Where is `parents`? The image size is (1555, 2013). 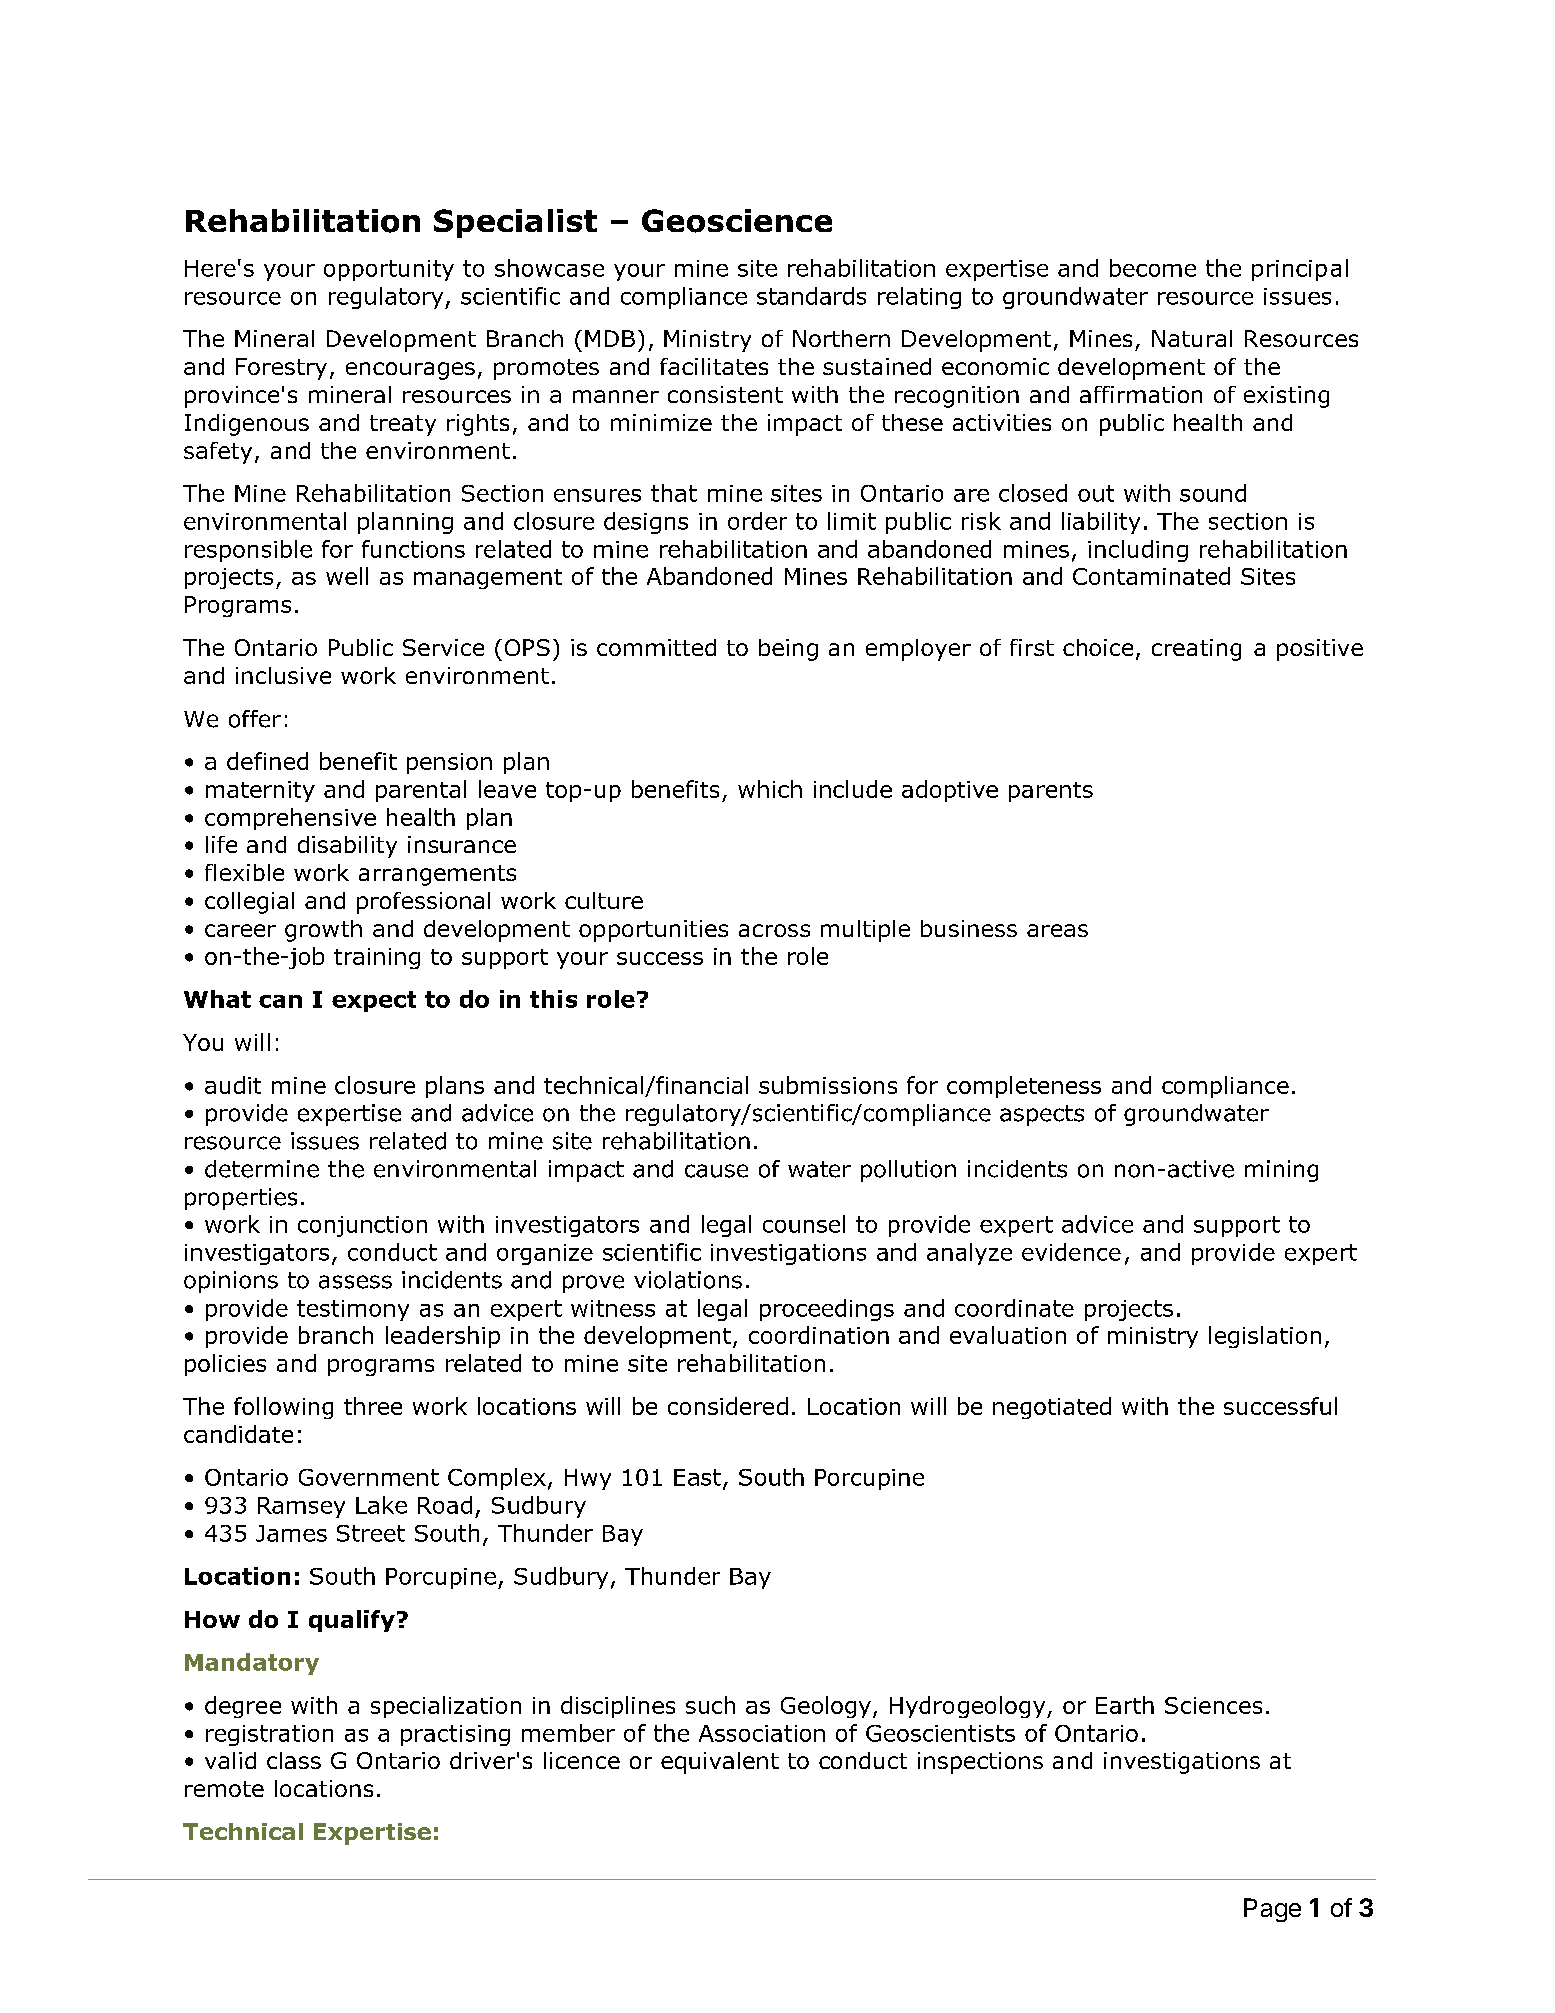
parents is located at coordinates (1051, 792).
